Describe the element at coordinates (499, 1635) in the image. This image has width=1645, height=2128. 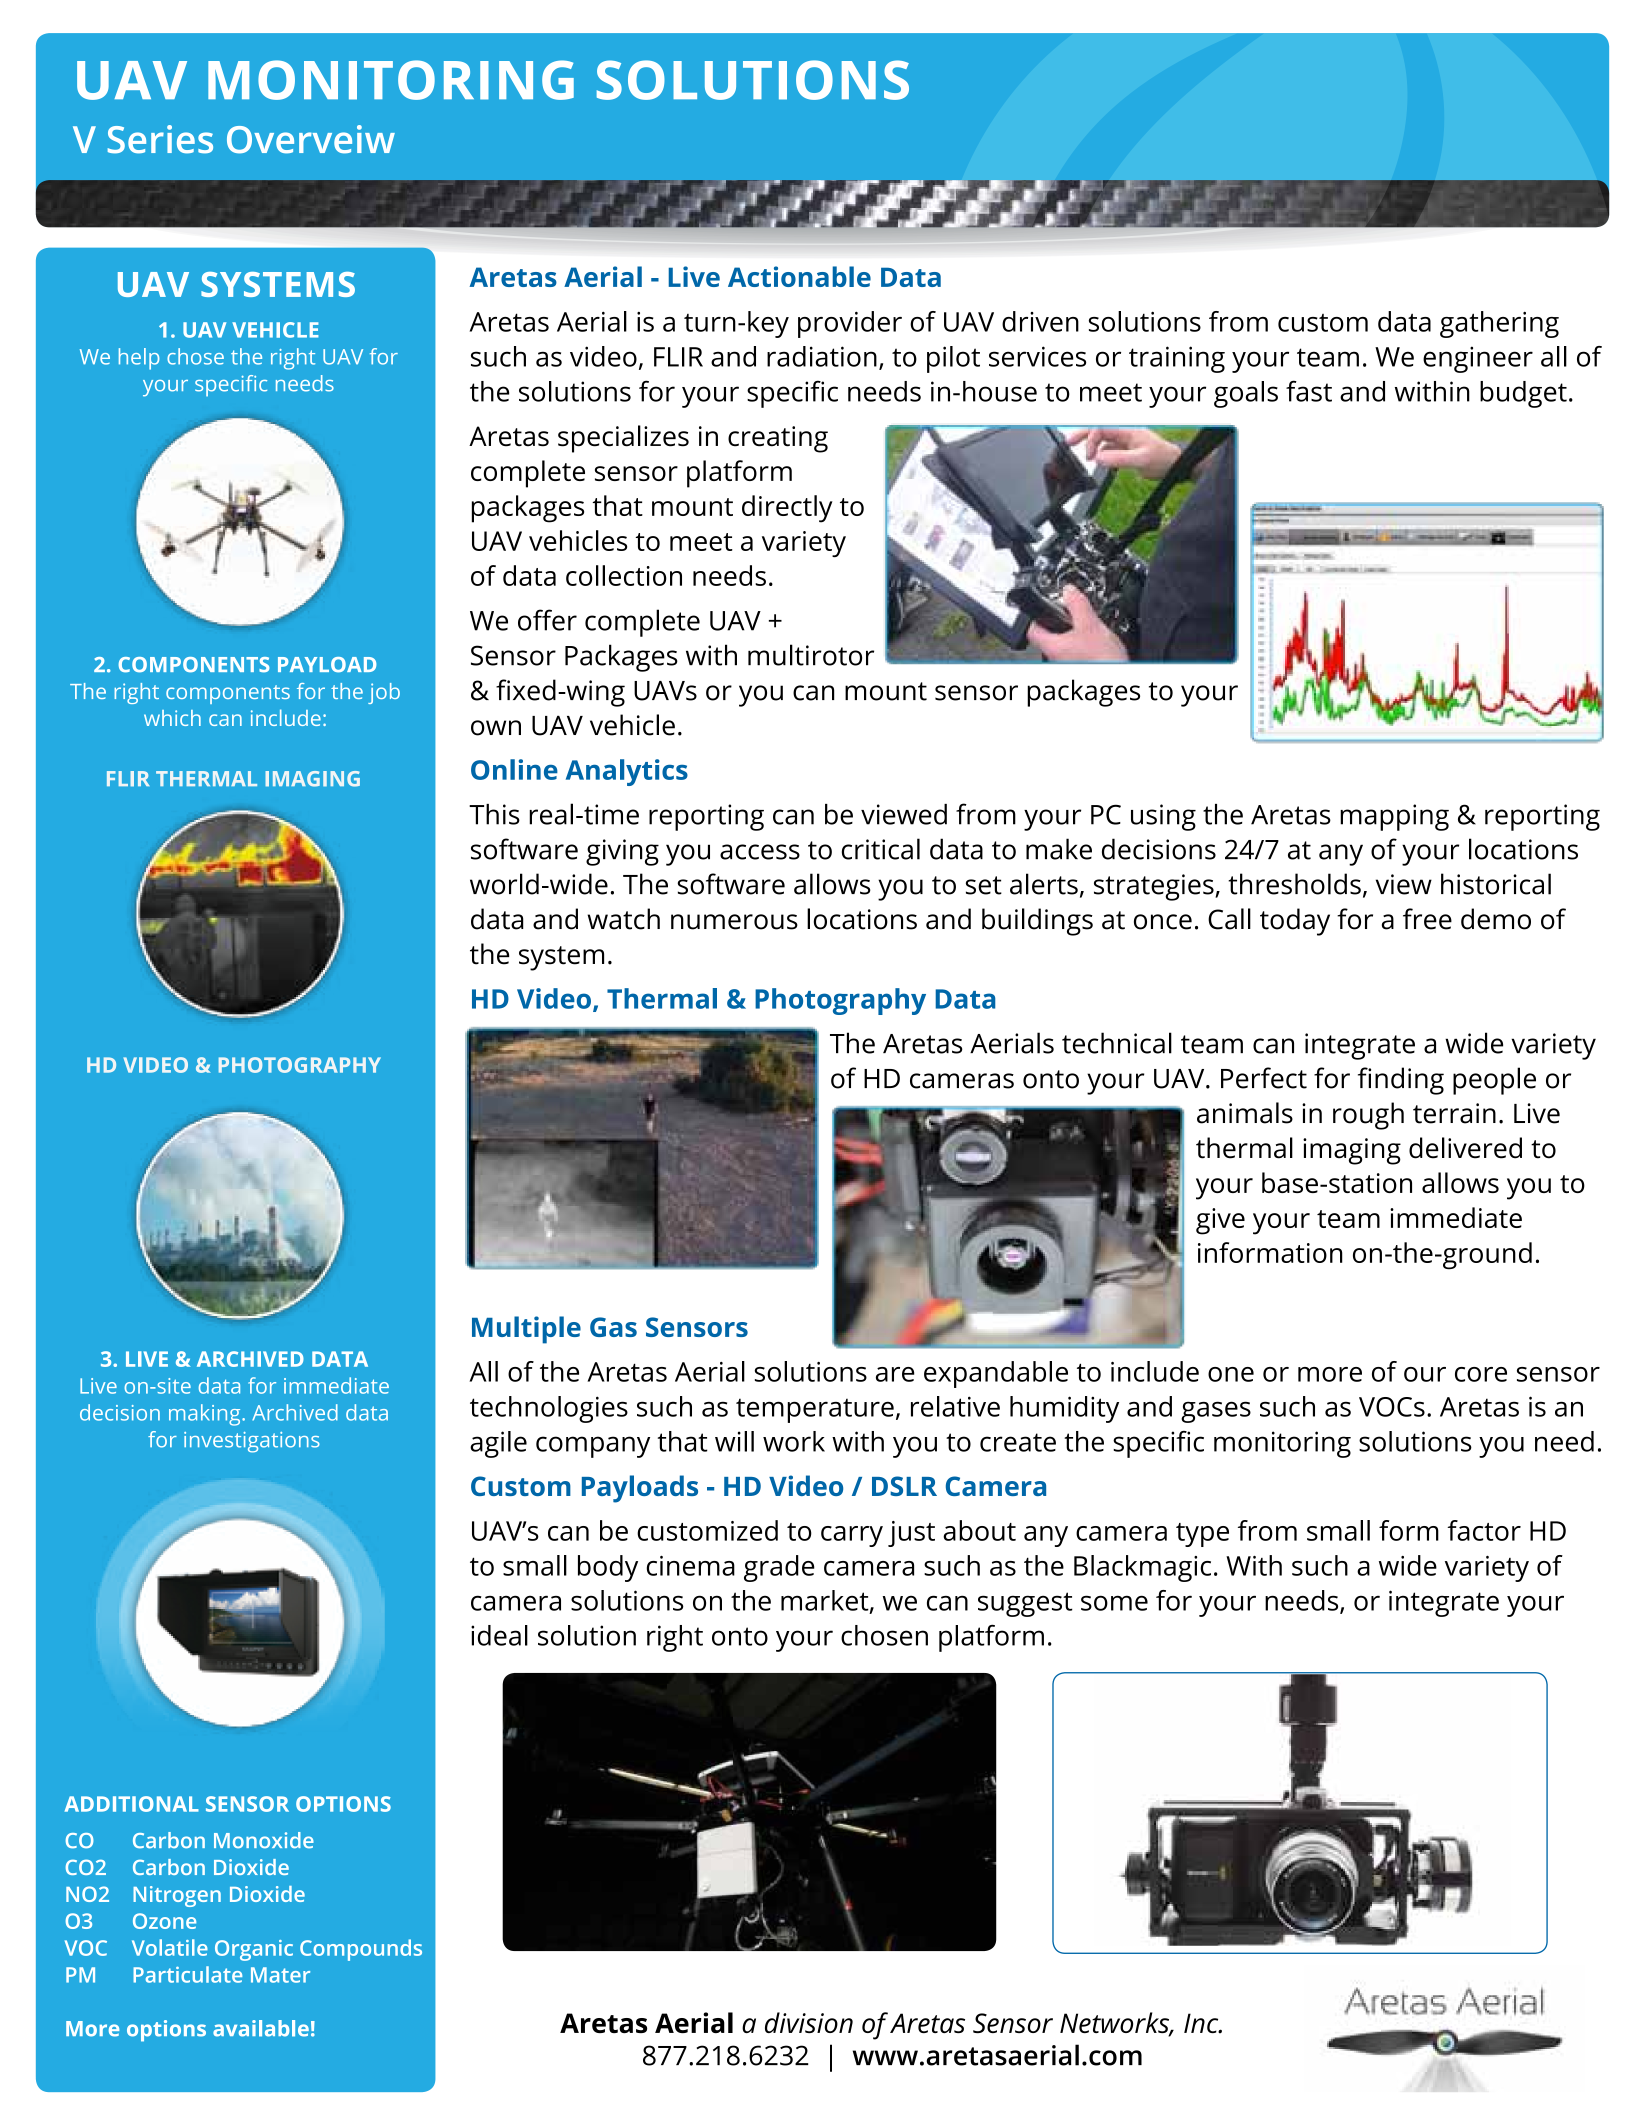
I see `ideal` at that location.
